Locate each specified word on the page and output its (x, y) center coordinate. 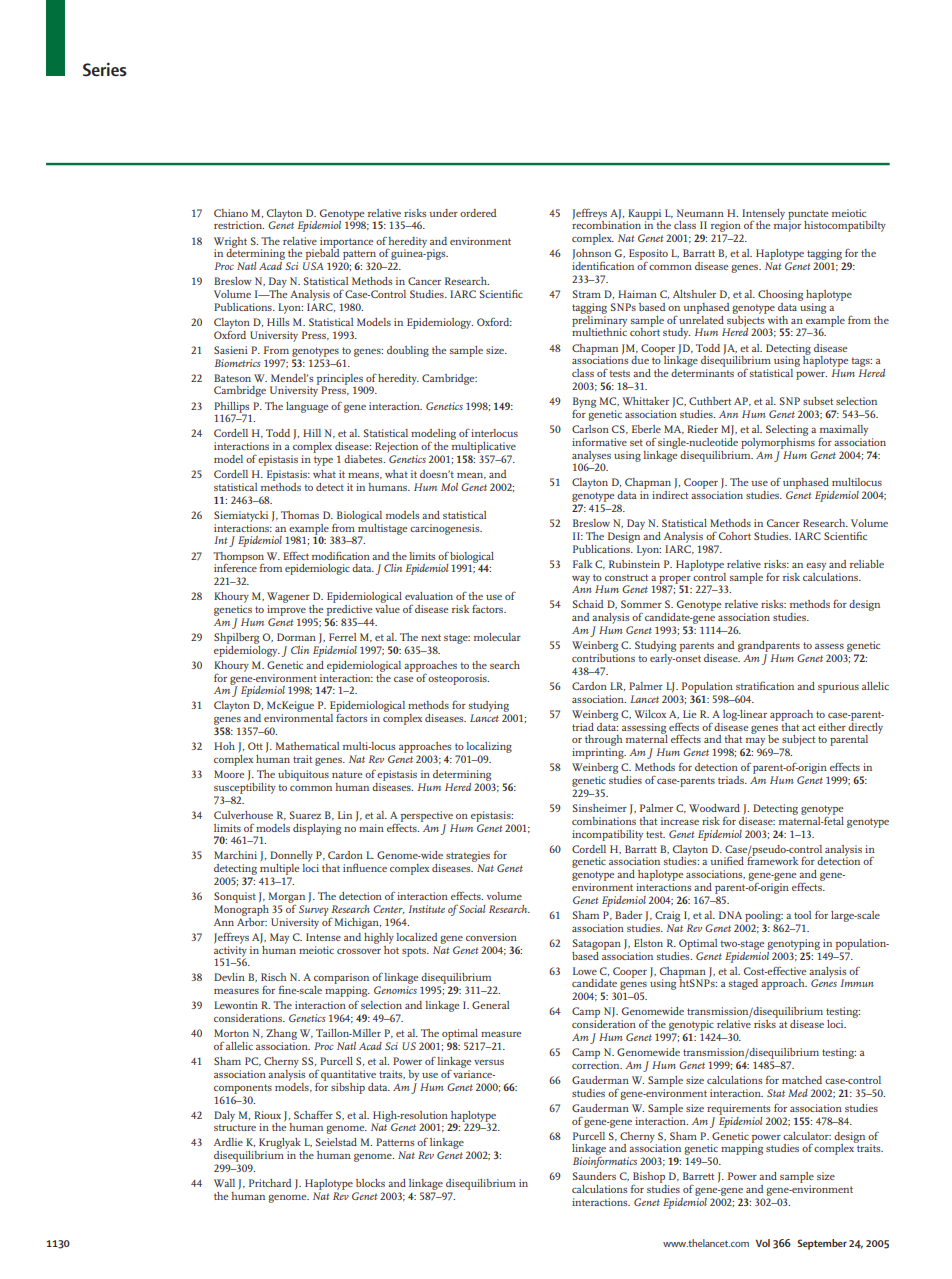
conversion (491, 937)
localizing (489, 747)
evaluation (429, 596)
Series (105, 69)
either (832, 727)
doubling (408, 351)
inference (235, 567)
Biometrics (238, 363)
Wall (224, 1183)
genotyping (793, 944)
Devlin (229, 977)
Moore (229, 774)
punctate (808, 216)
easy (816, 567)
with (777, 318)
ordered (478, 213)
